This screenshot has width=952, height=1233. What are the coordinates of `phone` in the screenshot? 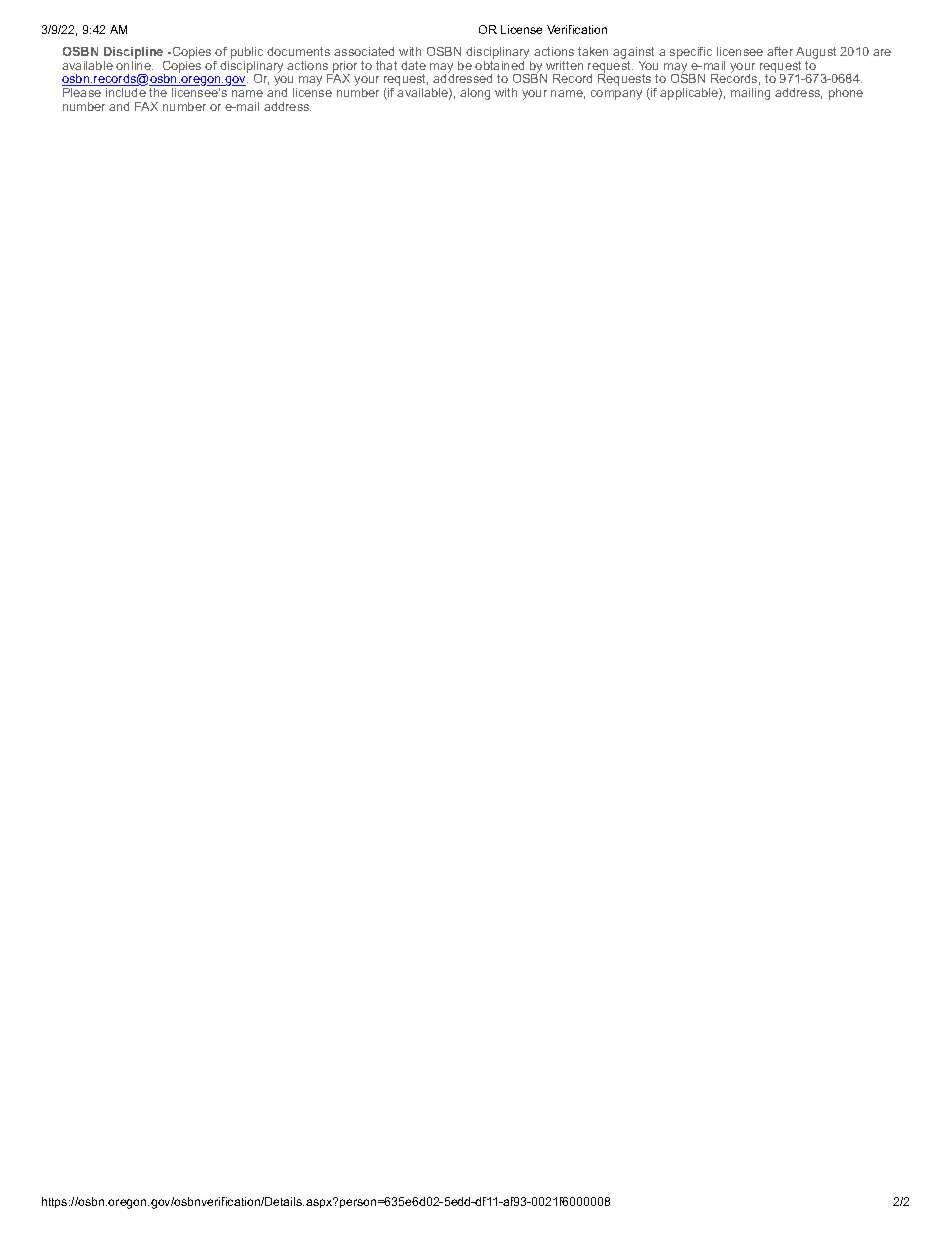 It's located at (846, 94).
